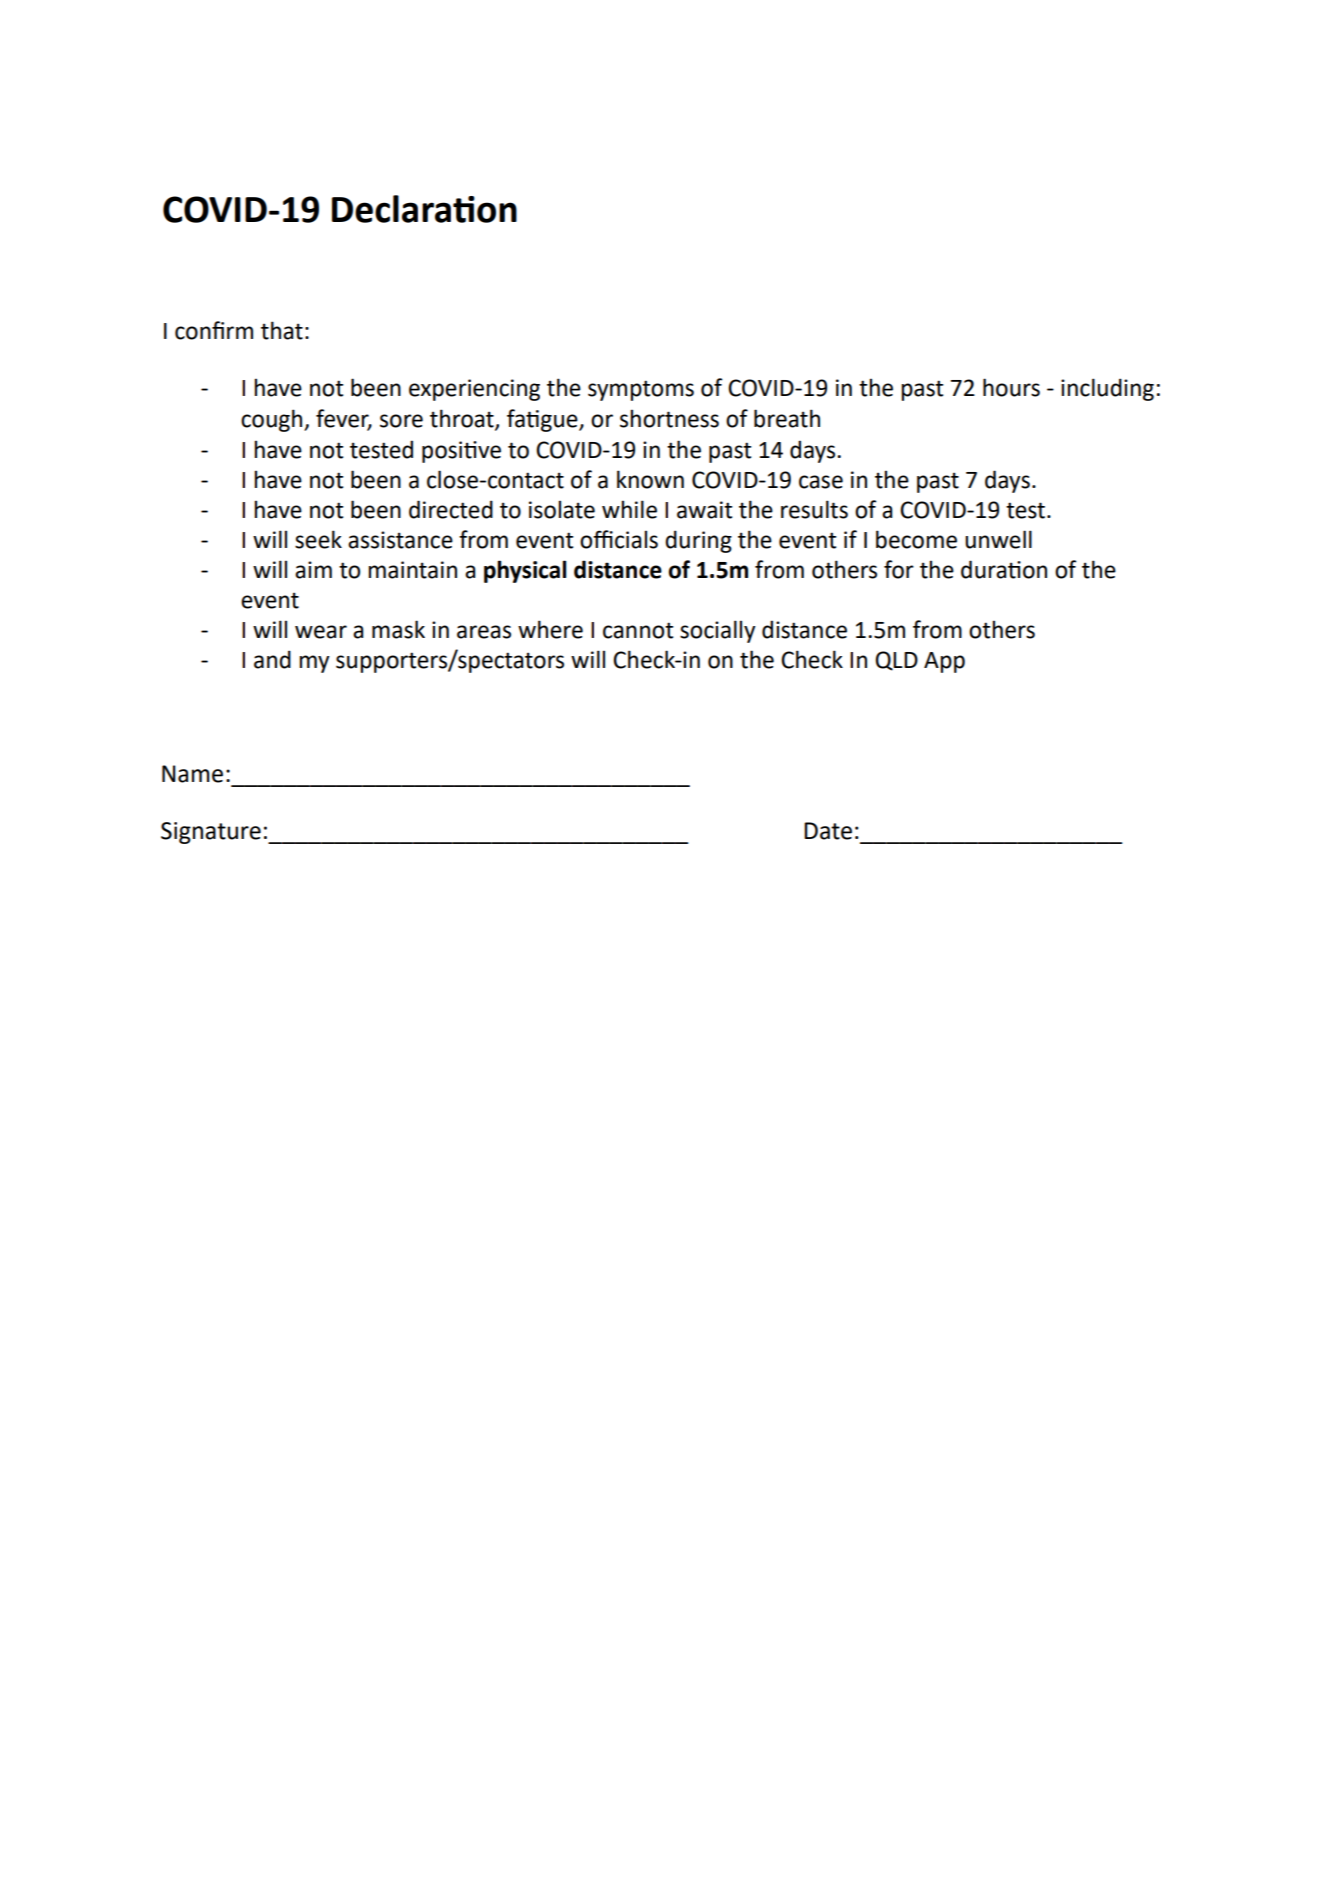  What do you see at coordinates (1011, 387) in the document?
I see `hours` at bounding box center [1011, 387].
